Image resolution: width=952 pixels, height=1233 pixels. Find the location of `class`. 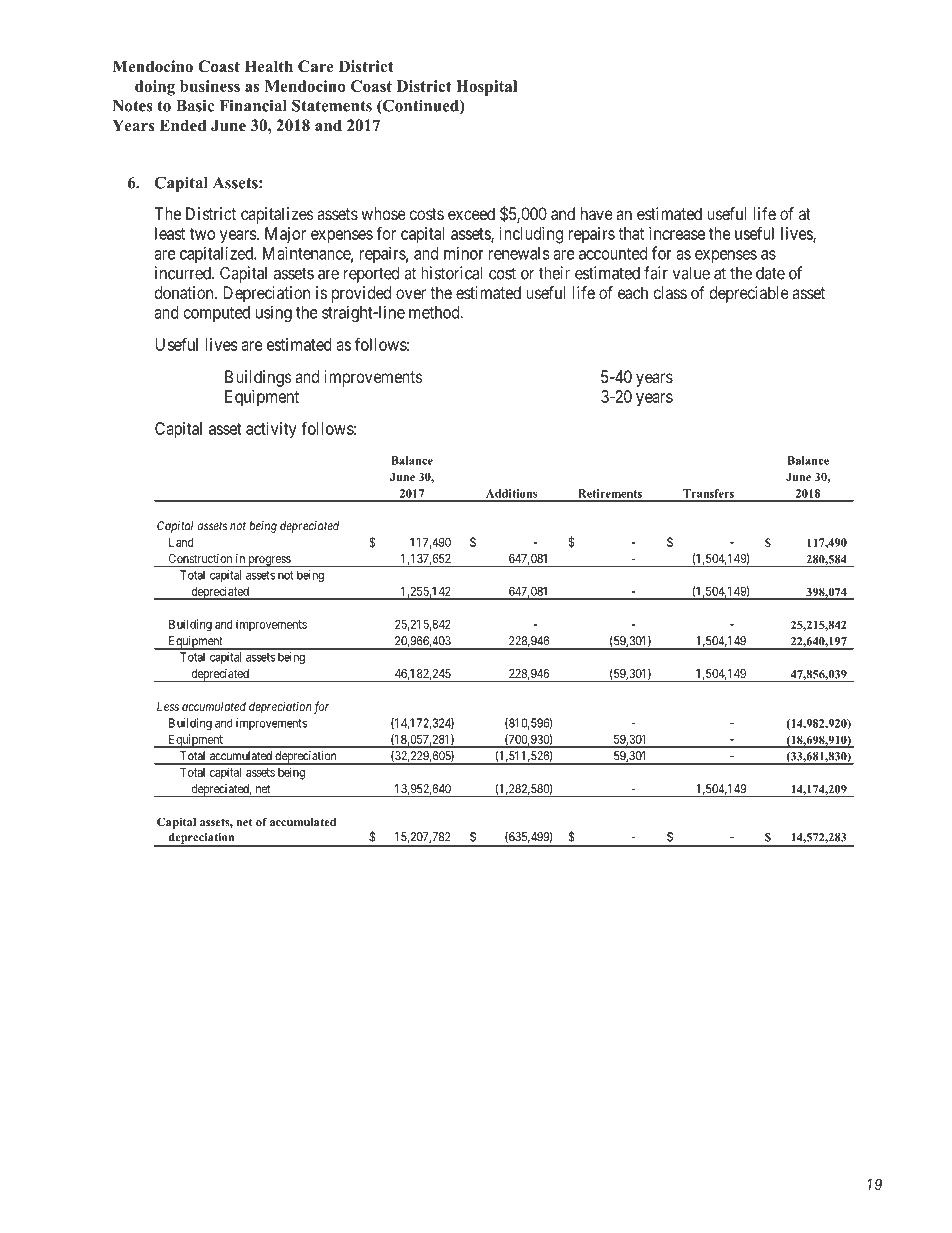

class is located at coordinates (670, 292).
